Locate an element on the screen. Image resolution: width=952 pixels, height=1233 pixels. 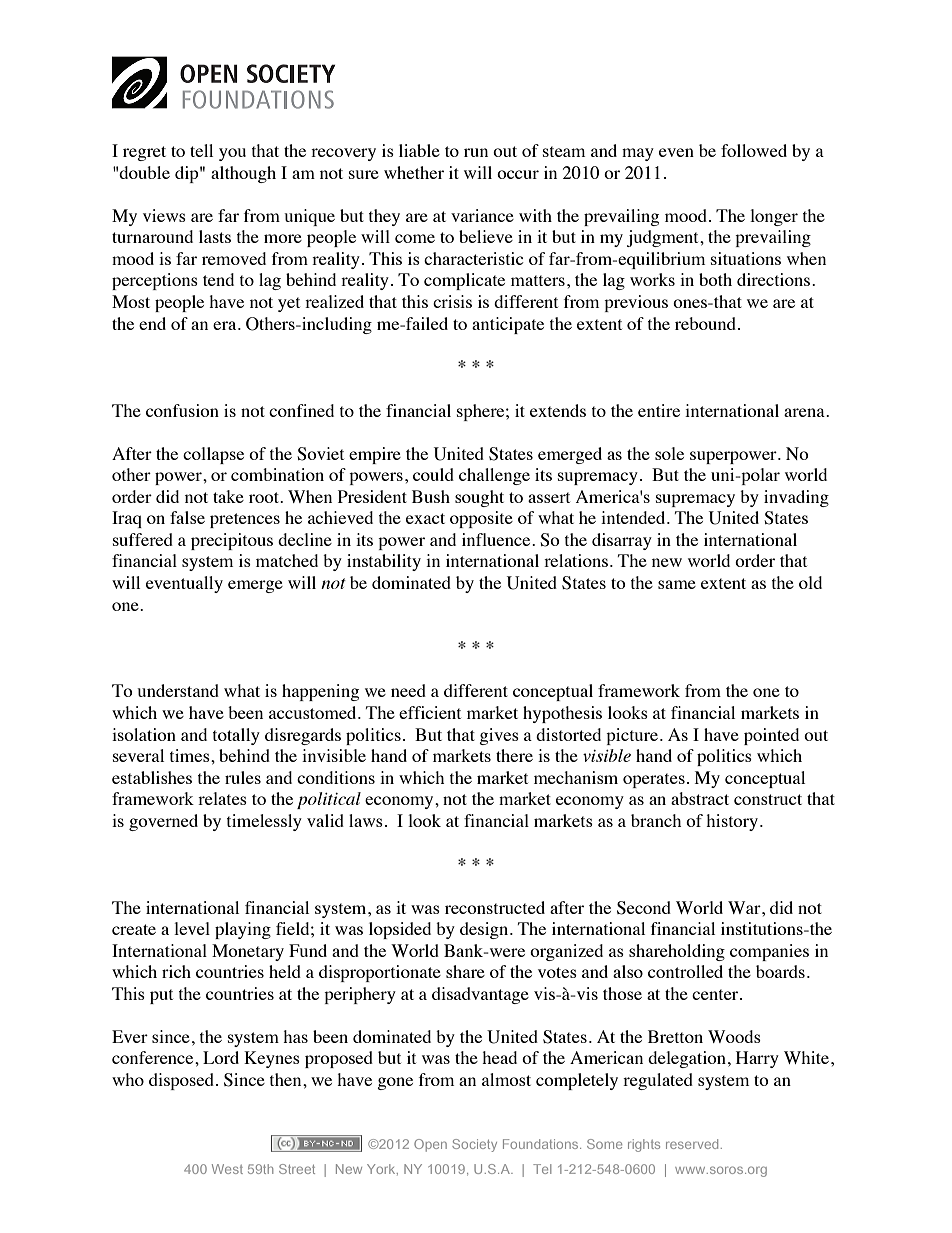
confusion is located at coordinates (182, 410).
